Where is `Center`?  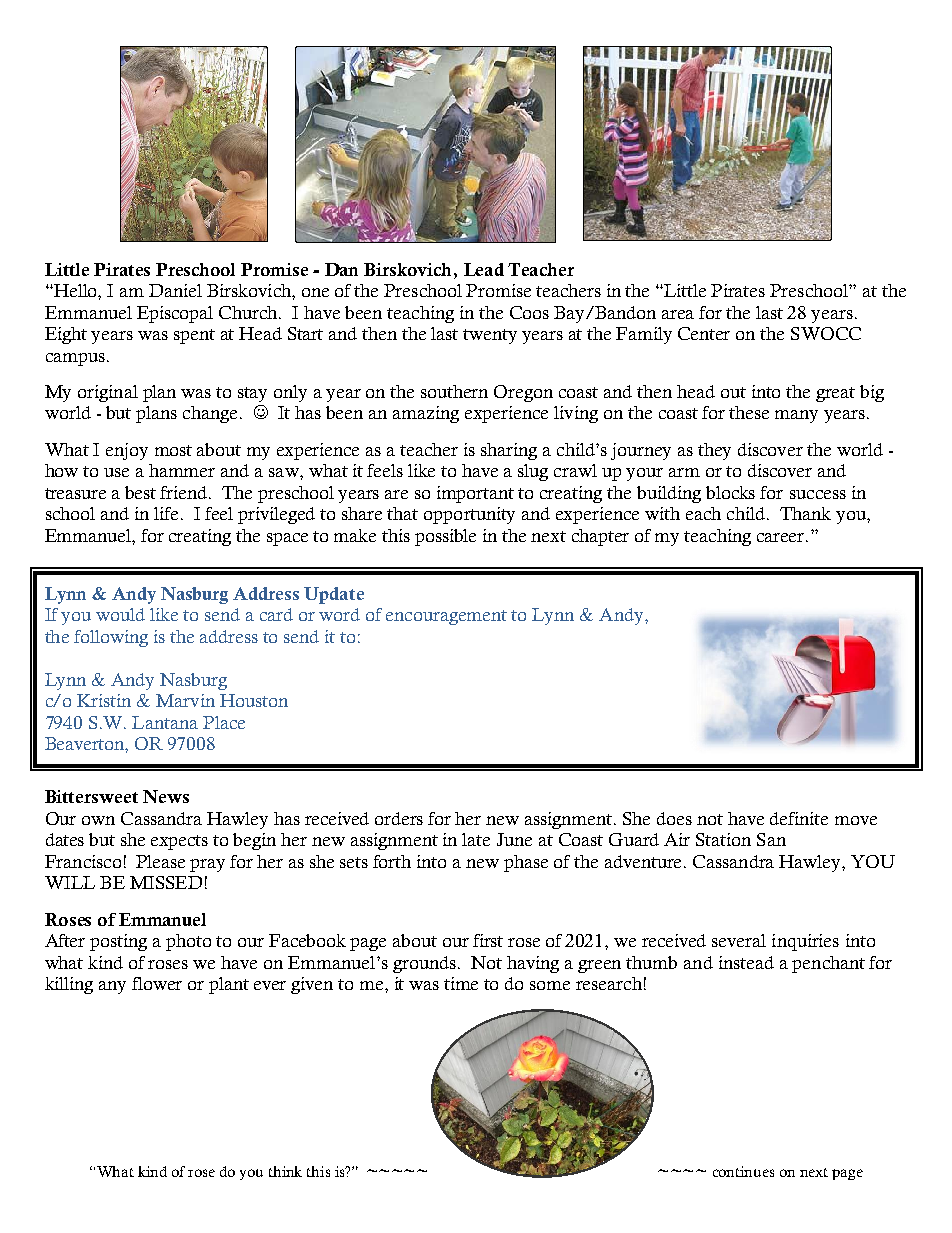
Center is located at coordinates (704, 333).
